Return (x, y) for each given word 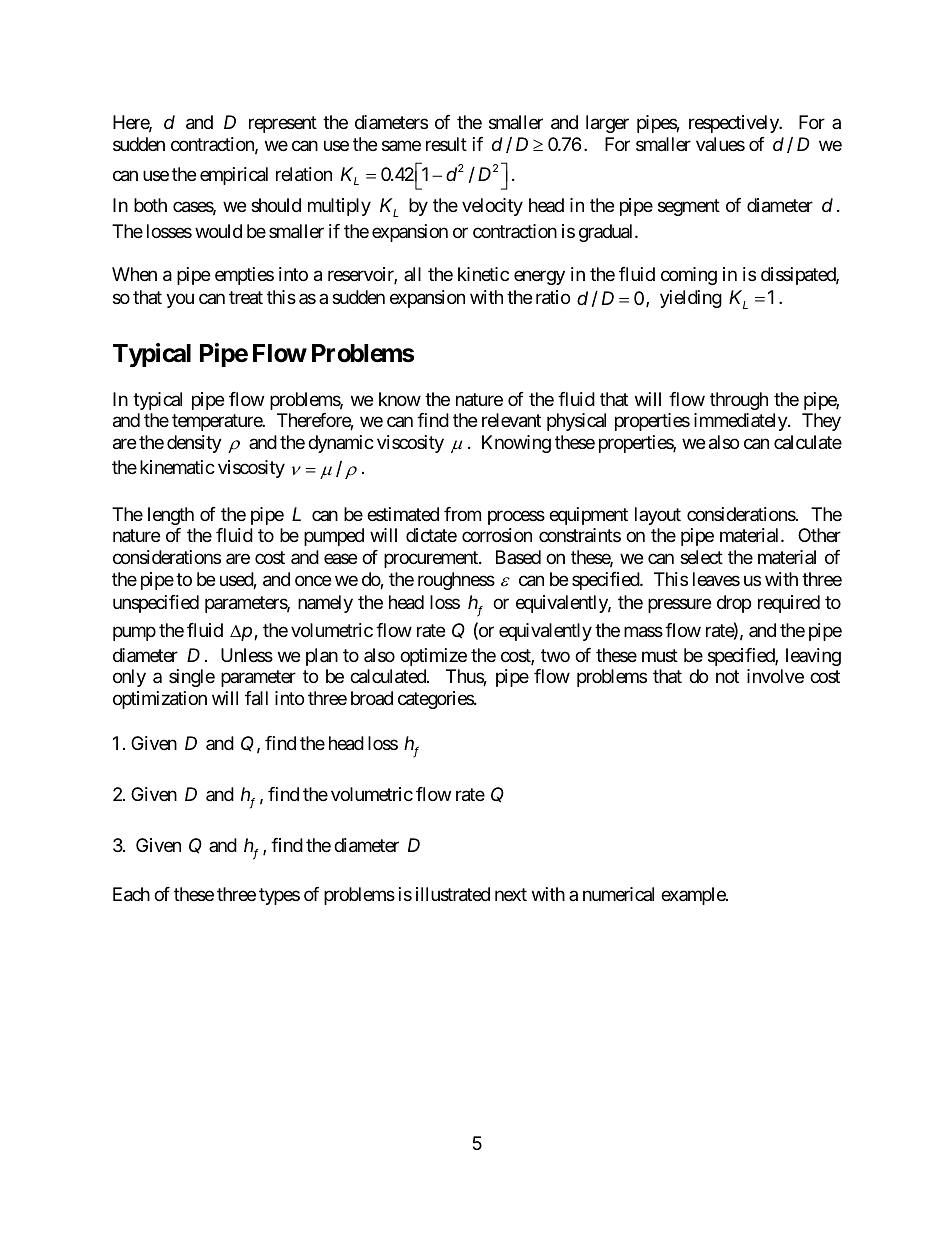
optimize (433, 657)
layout (658, 516)
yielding (691, 299)
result (446, 144)
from (462, 514)
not (727, 677)
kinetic (483, 274)
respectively (735, 124)
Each (131, 894)
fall (256, 698)
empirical (234, 176)
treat (246, 298)
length (171, 516)
